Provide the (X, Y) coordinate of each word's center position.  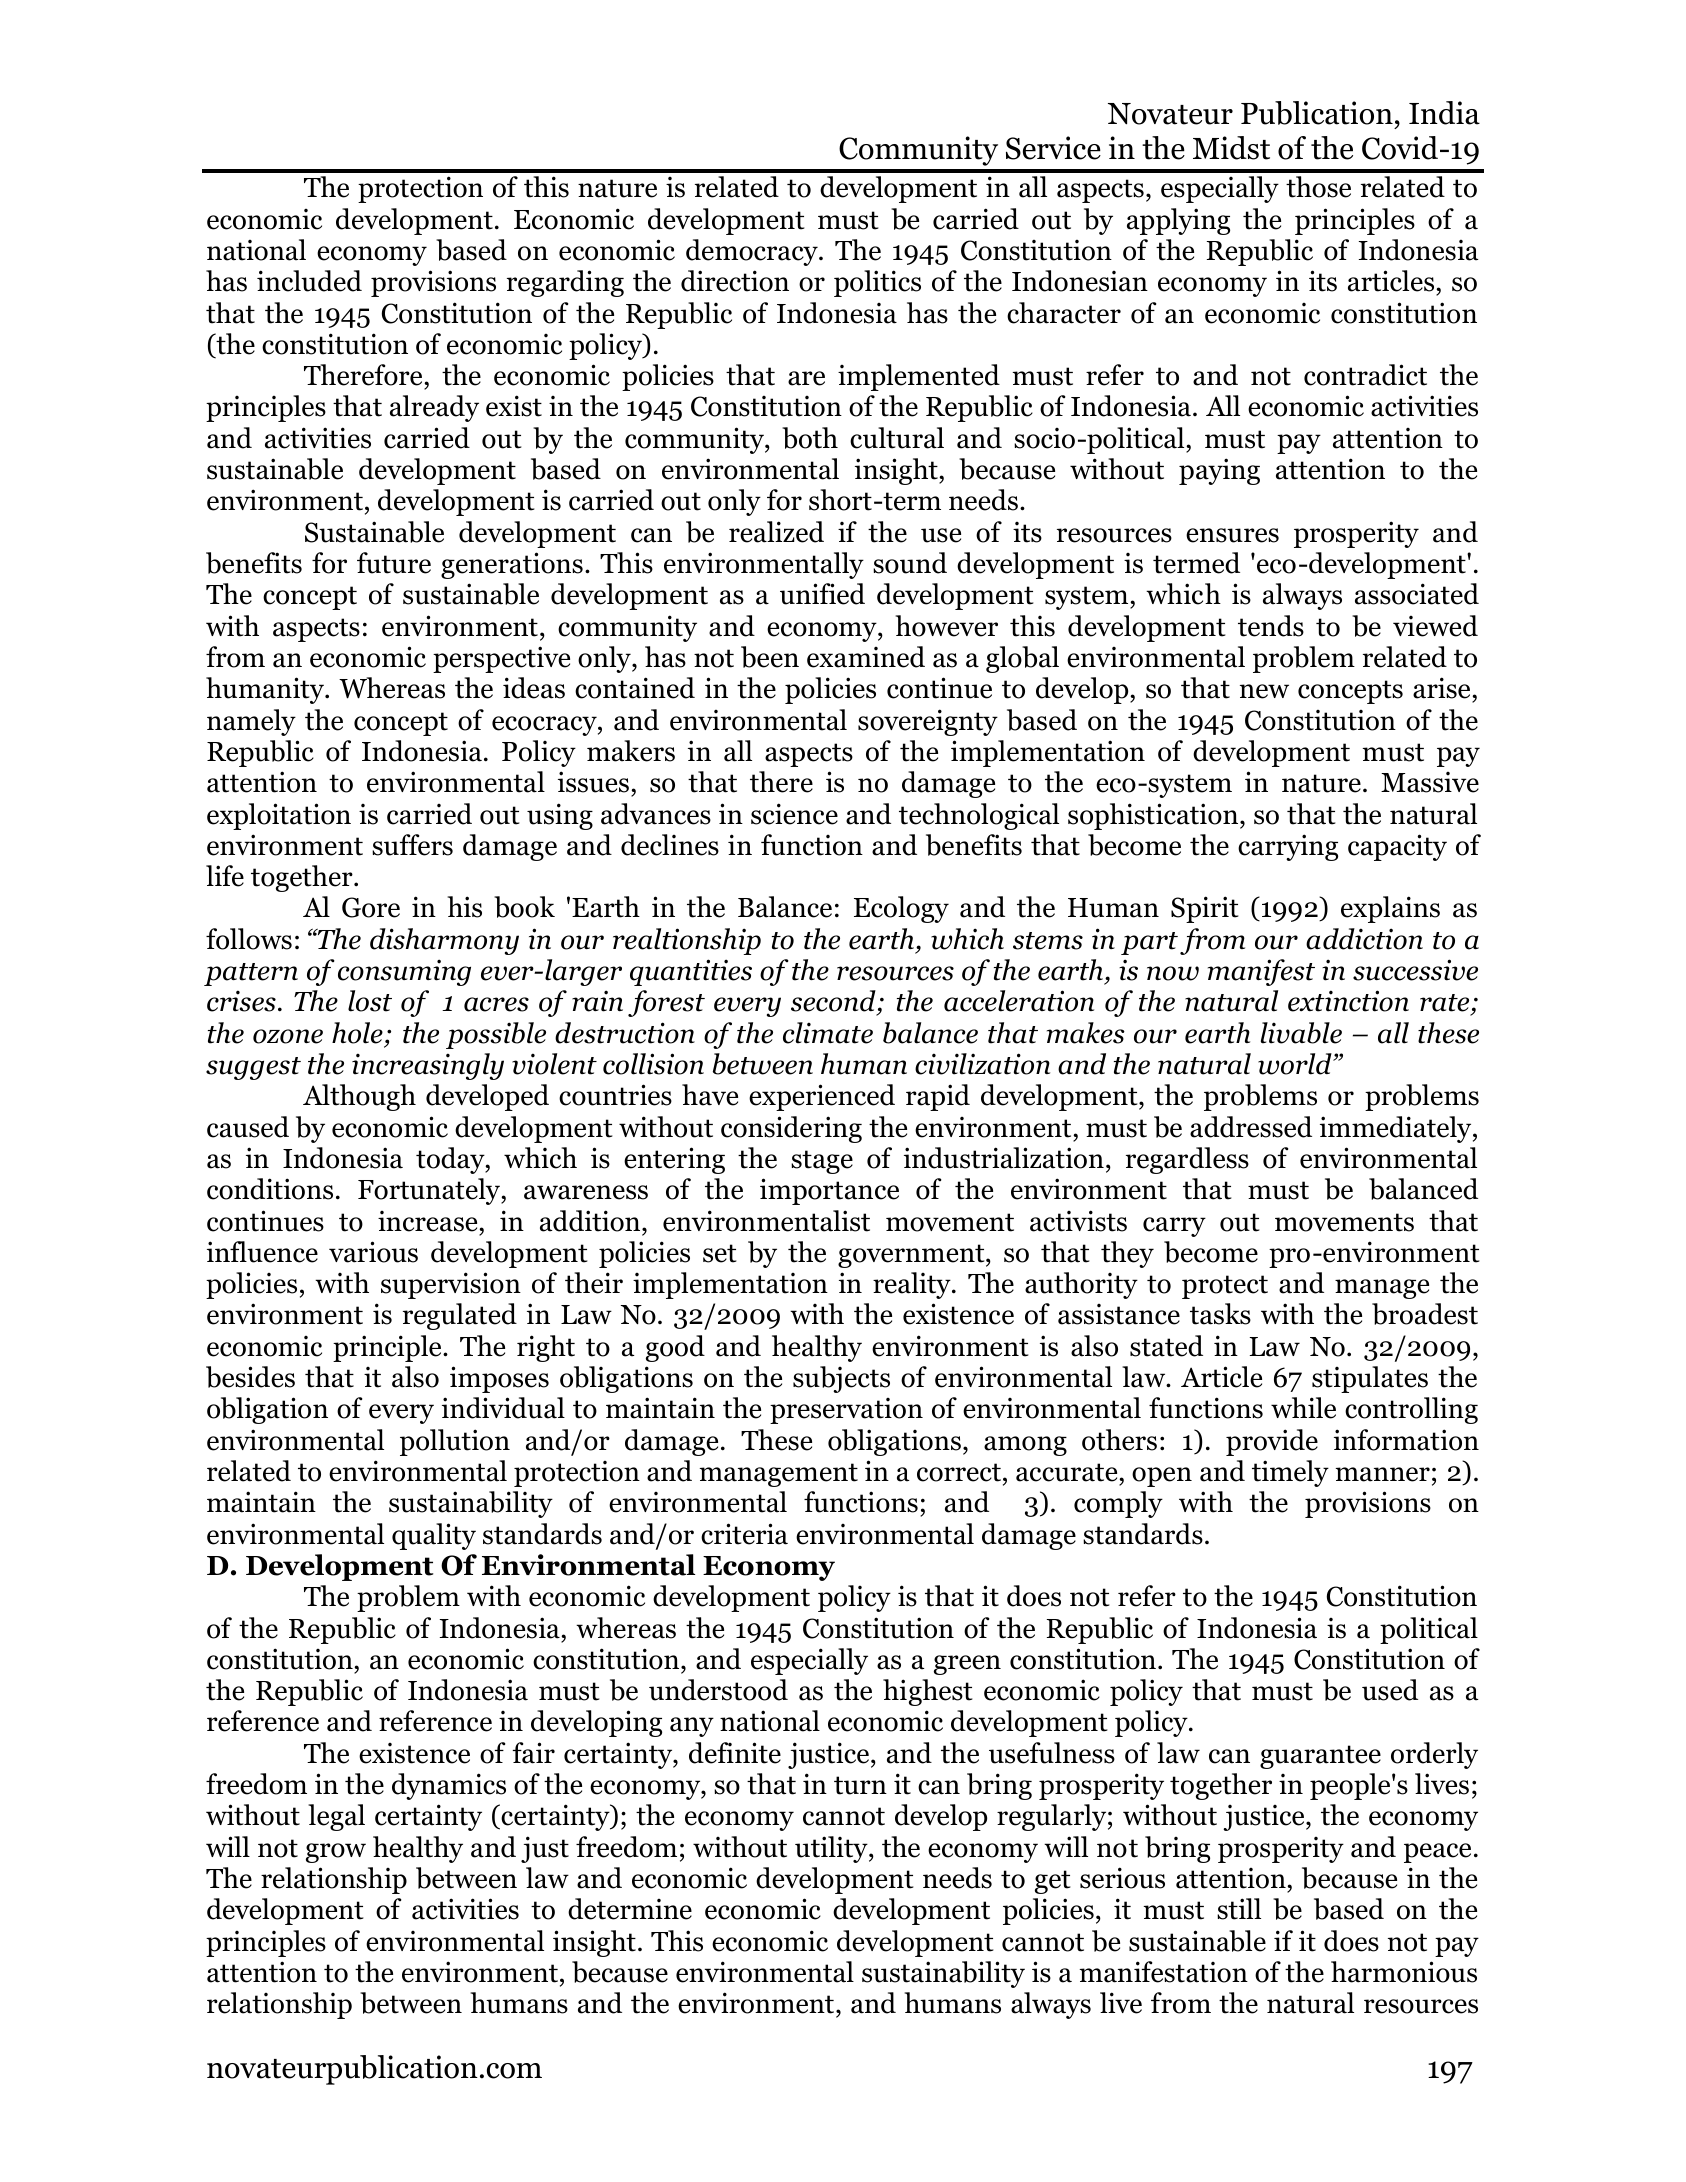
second (834, 1002)
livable (1301, 1033)
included (309, 281)
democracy (753, 252)
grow (336, 1853)
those (1318, 187)
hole (357, 1033)
